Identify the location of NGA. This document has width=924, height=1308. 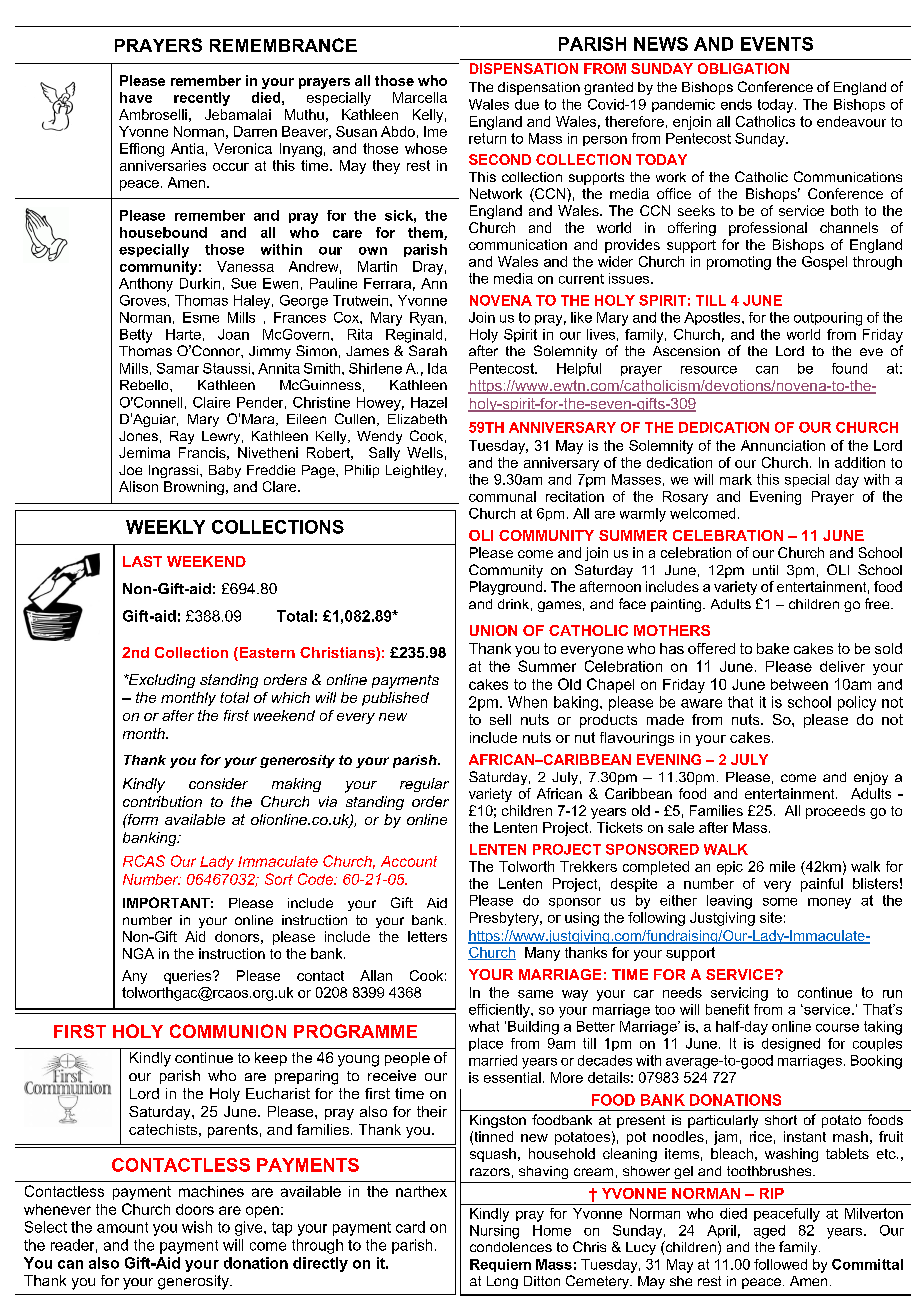
(138, 953).
